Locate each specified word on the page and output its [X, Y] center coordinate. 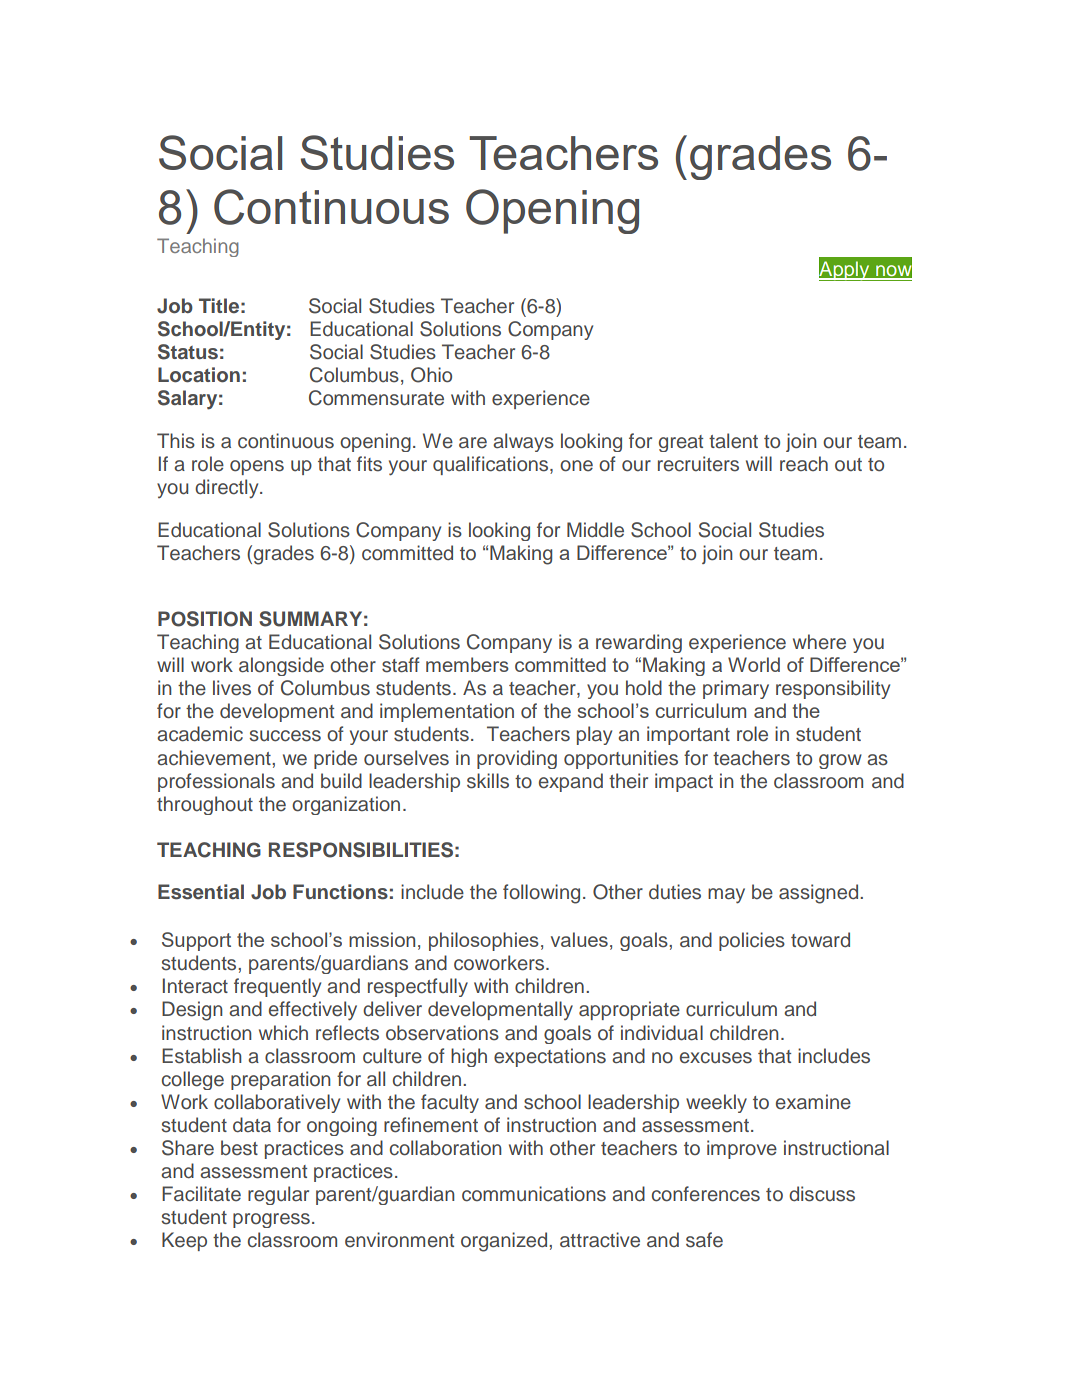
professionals [216, 782]
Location [199, 375]
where [819, 642]
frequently [277, 987]
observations [442, 1033]
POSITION [205, 619]
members [467, 664]
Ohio [431, 375]
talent [733, 441]
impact [684, 782]
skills [488, 781]
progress [271, 1220]
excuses [716, 1058]
